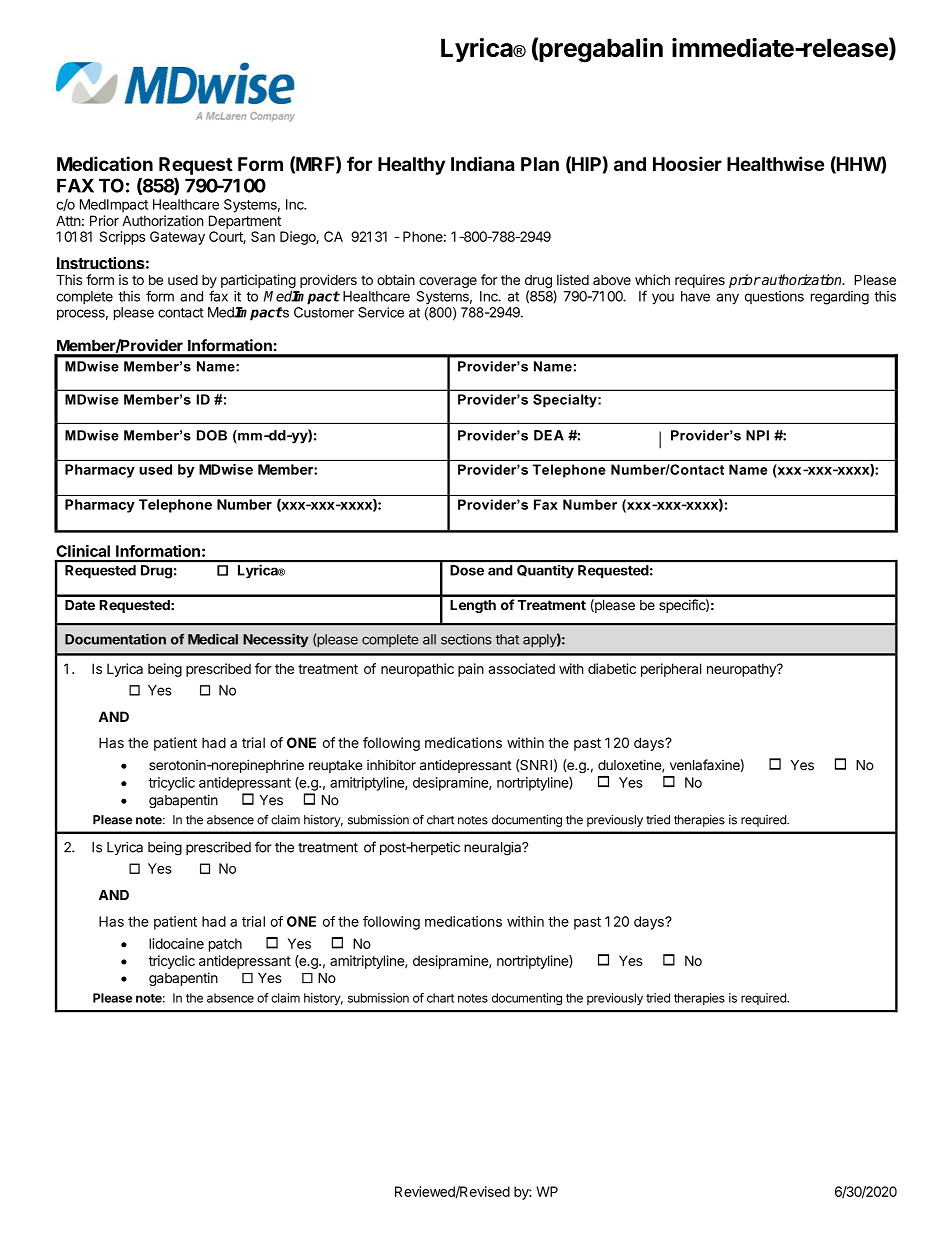 The image size is (952, 1233). Describe the element at coordinates (775, 163) in the page. I see `Healthwise` at that location.
